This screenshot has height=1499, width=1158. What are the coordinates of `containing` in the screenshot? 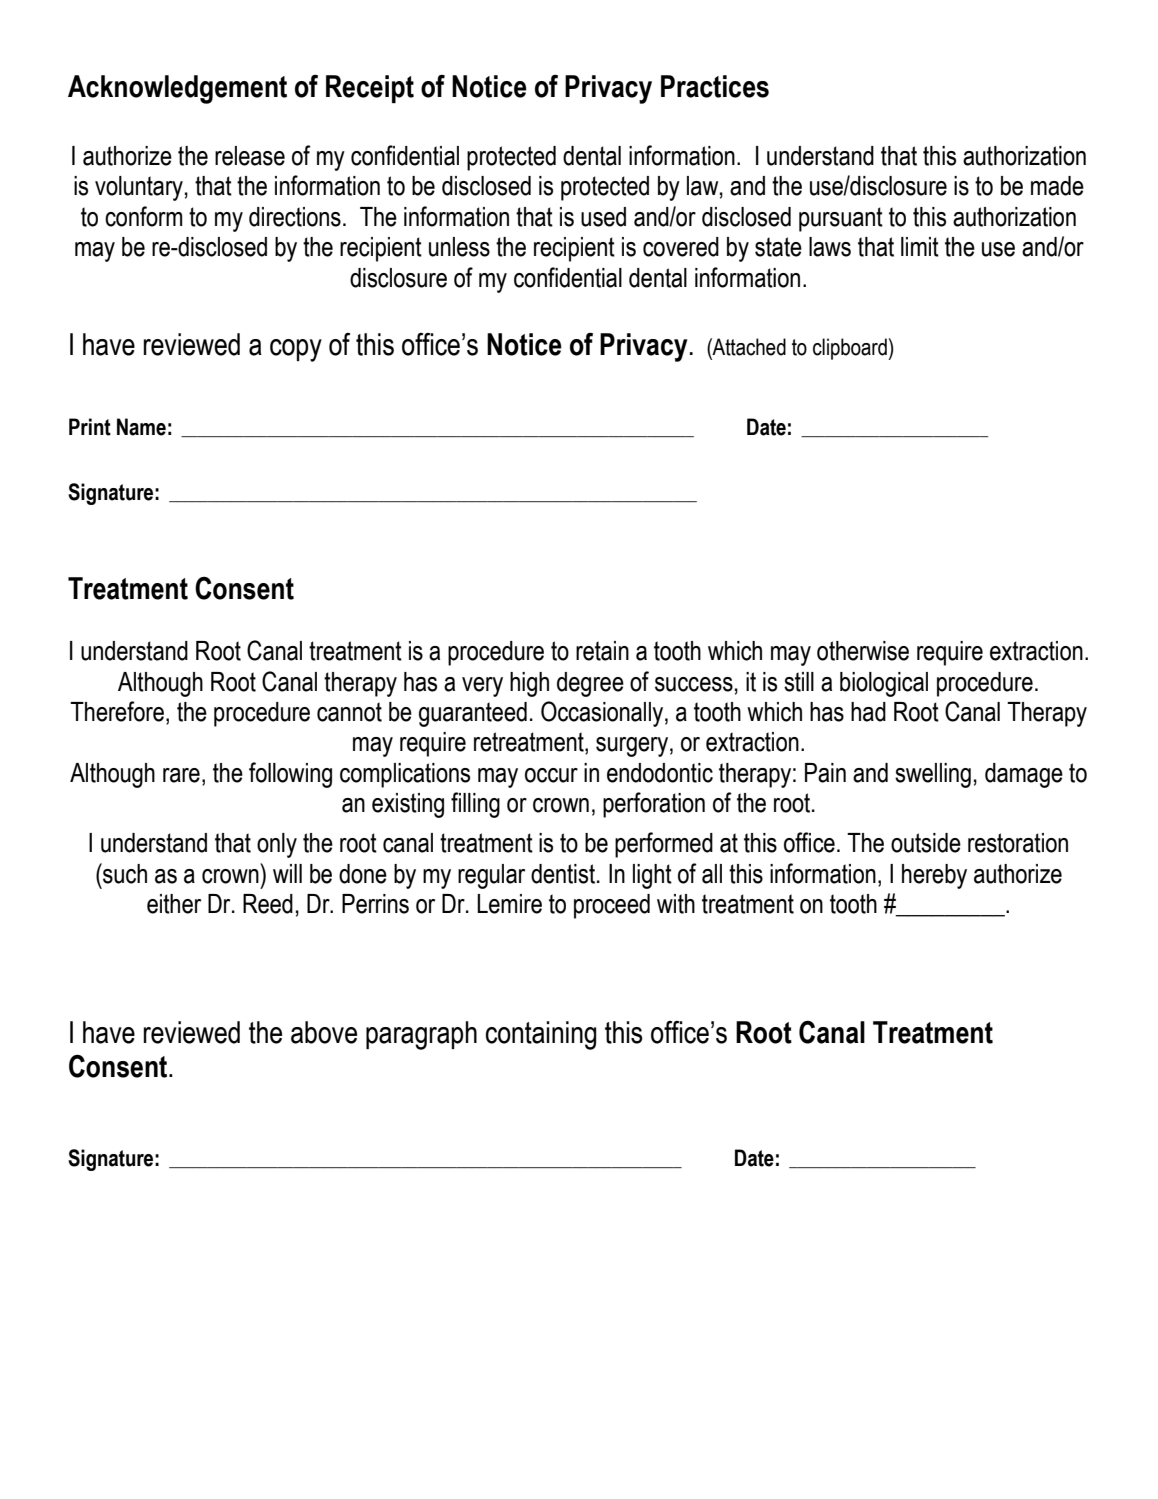 It's located at (541, 1035).
